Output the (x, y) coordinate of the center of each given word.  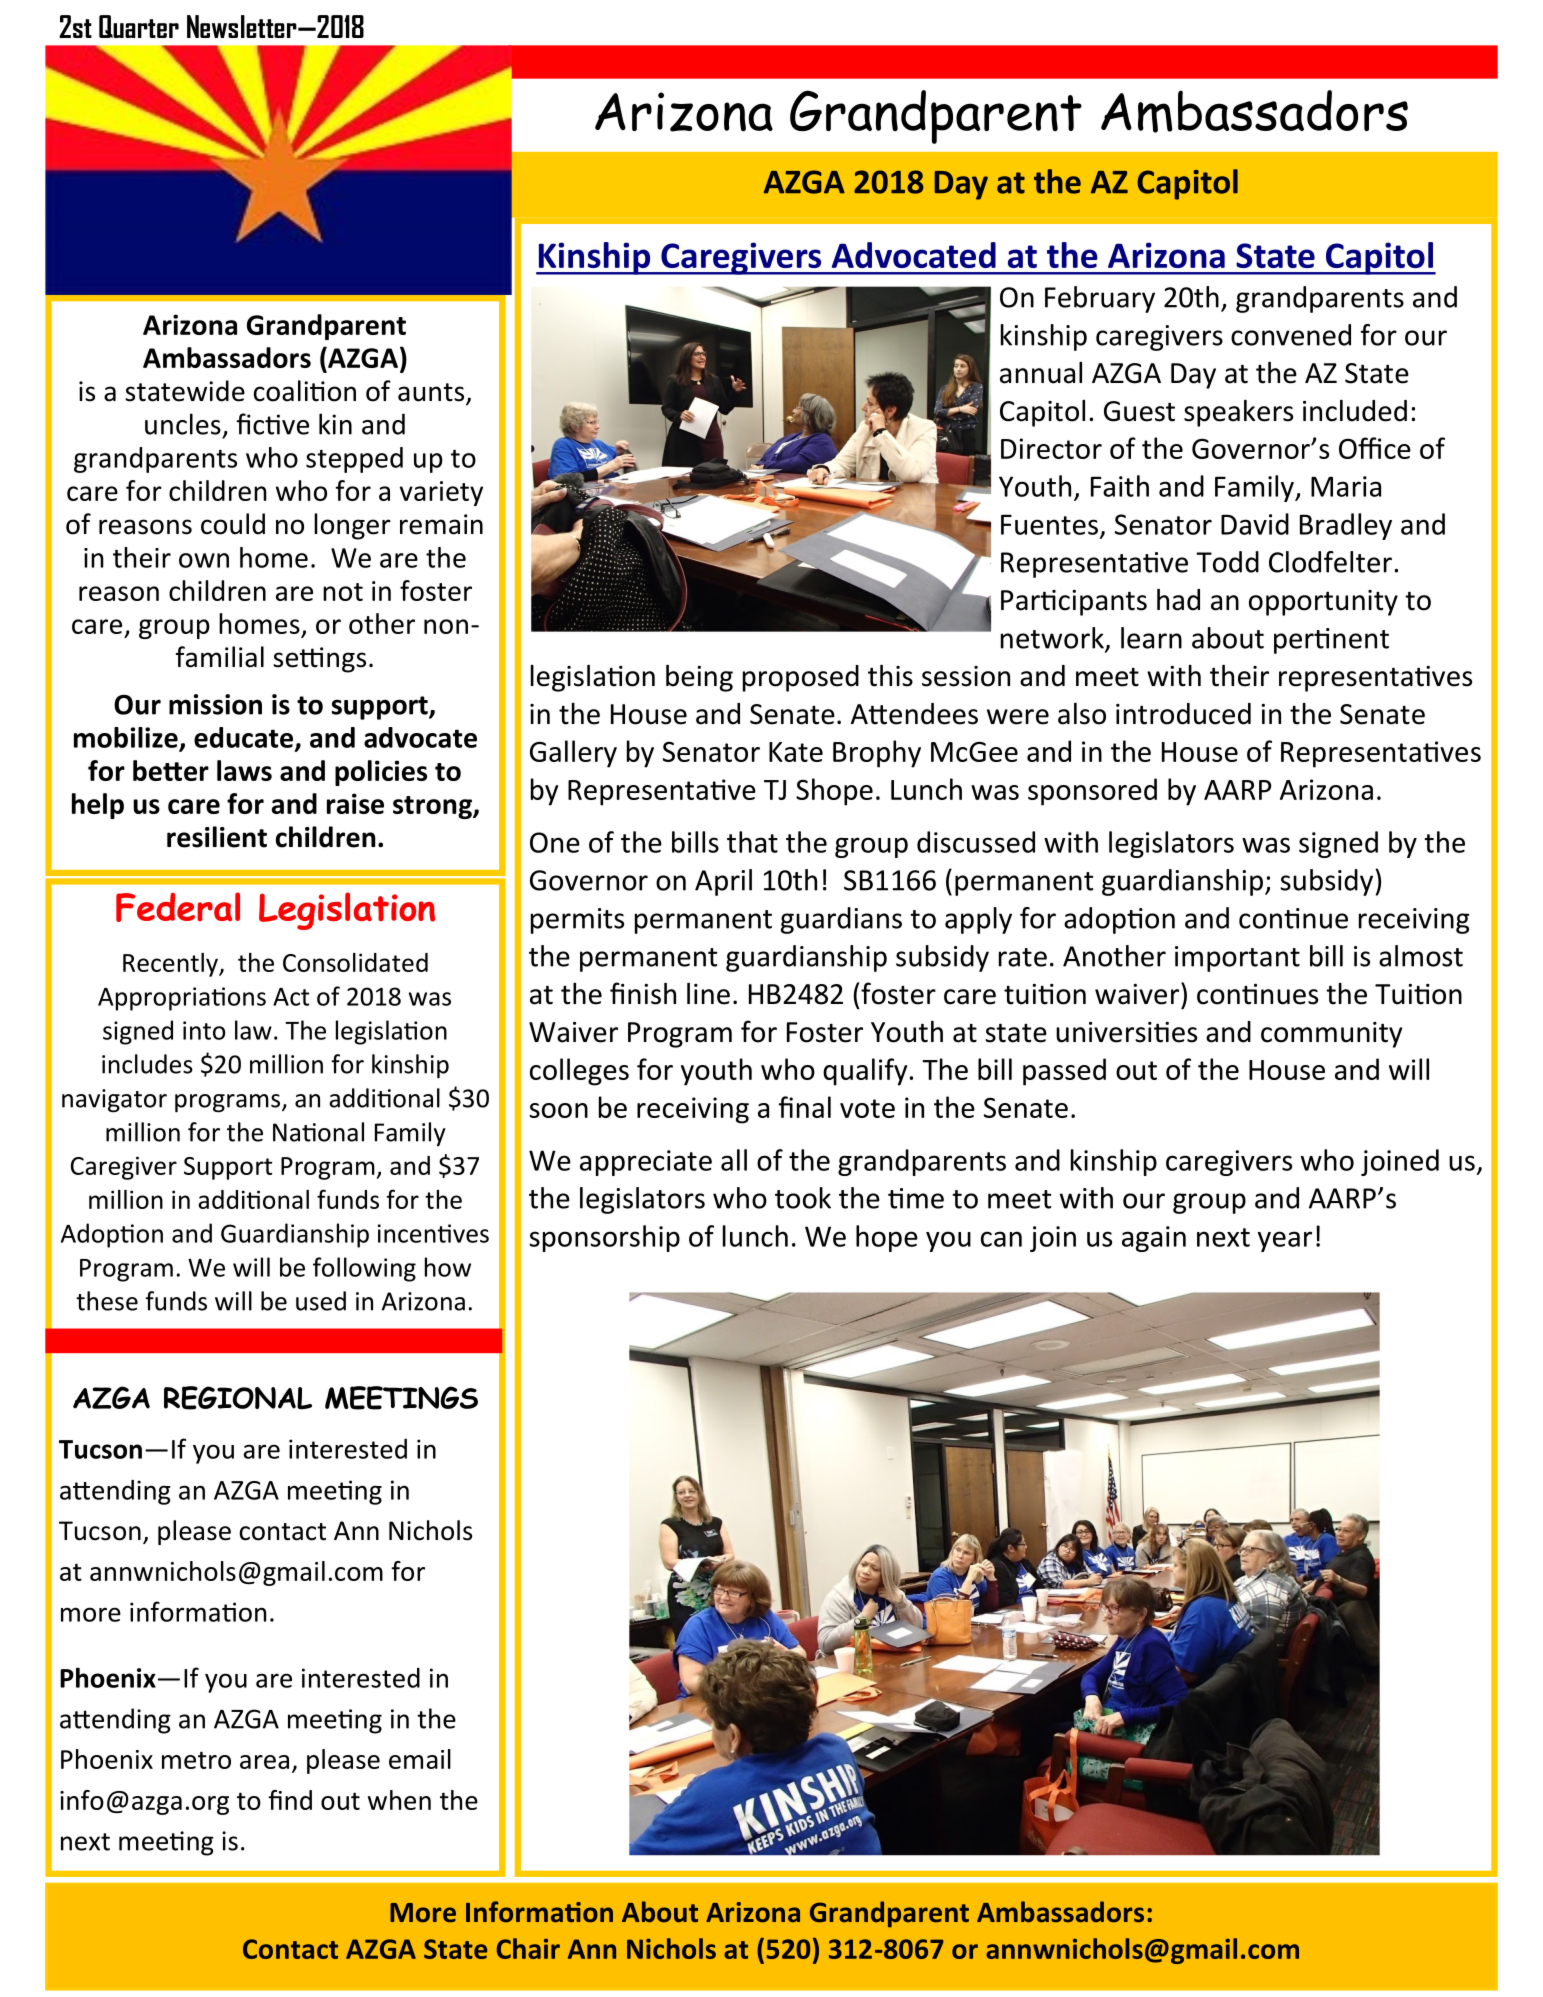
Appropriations (182, 999)
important (1237, 959)
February (1100, 299)
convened (1291, 335)
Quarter (139, 26)
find (290, 1800)
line (708, 994)
